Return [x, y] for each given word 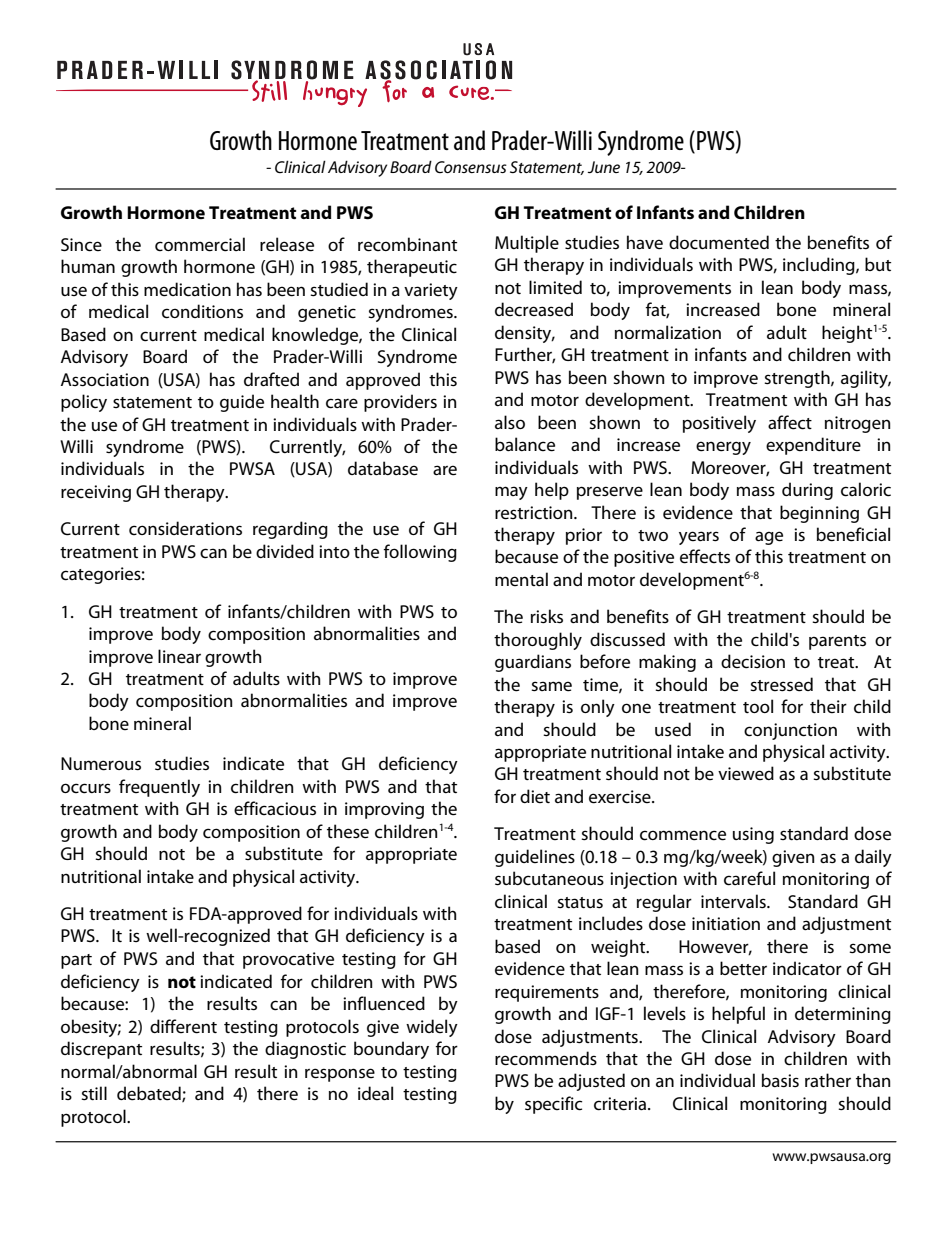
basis [780, 1080]
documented [719, 242]
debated [150, 1094]
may [511, 493]
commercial [200, 244]
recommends [546, 1058]
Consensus [471, 167]
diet [535, 796]
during [807, 491]
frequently [159, 788]
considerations [185, 528]
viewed [746, 773]
